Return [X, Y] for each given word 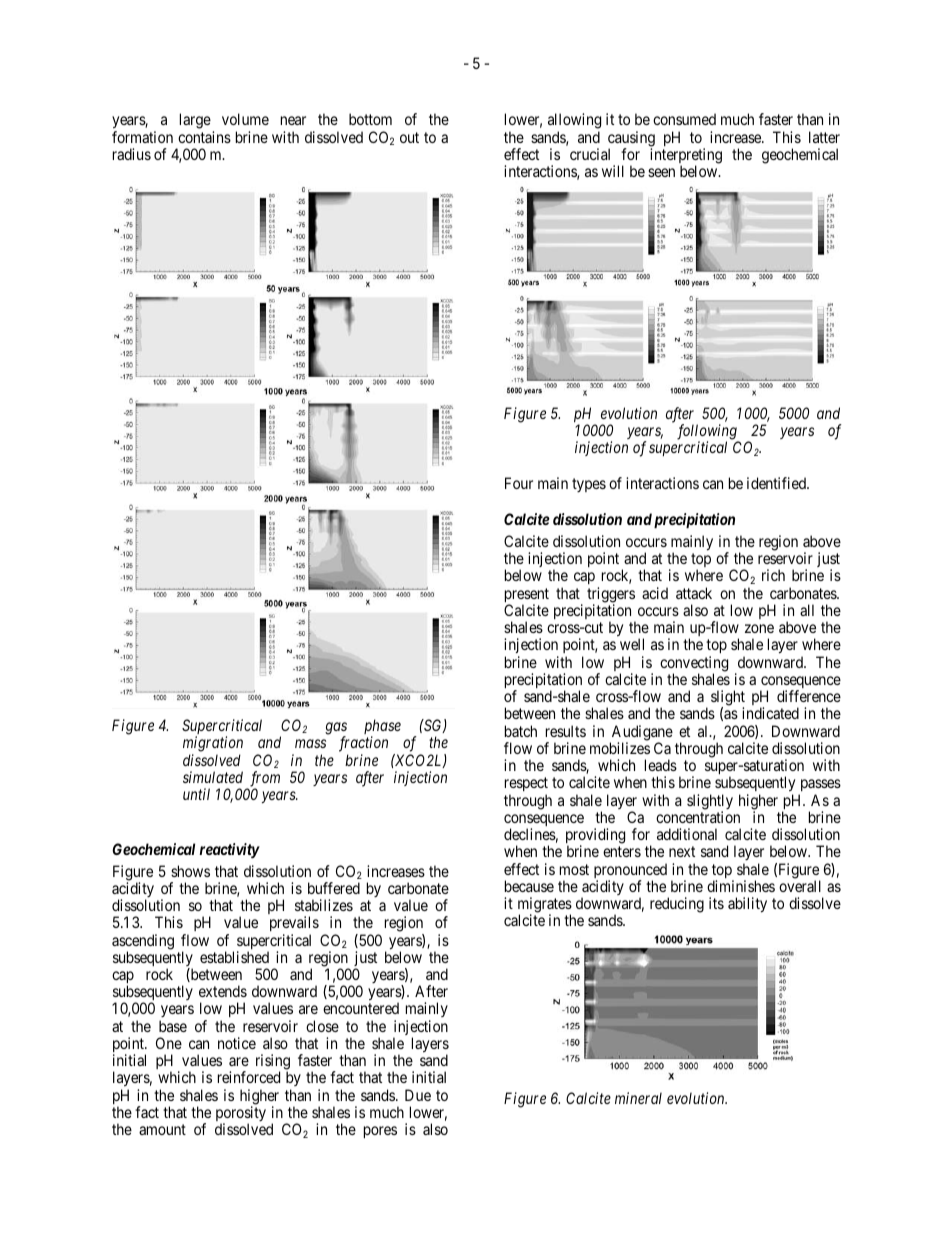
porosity [241, 1115]
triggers [611, 596]
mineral [638, 1098]
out [409, 137]
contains [204, 137]
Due [418, 1095]
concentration [698, 817]
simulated [213, 777]
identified [777, 483]
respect [526, 786]
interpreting [686, 157]
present [527, 596]
